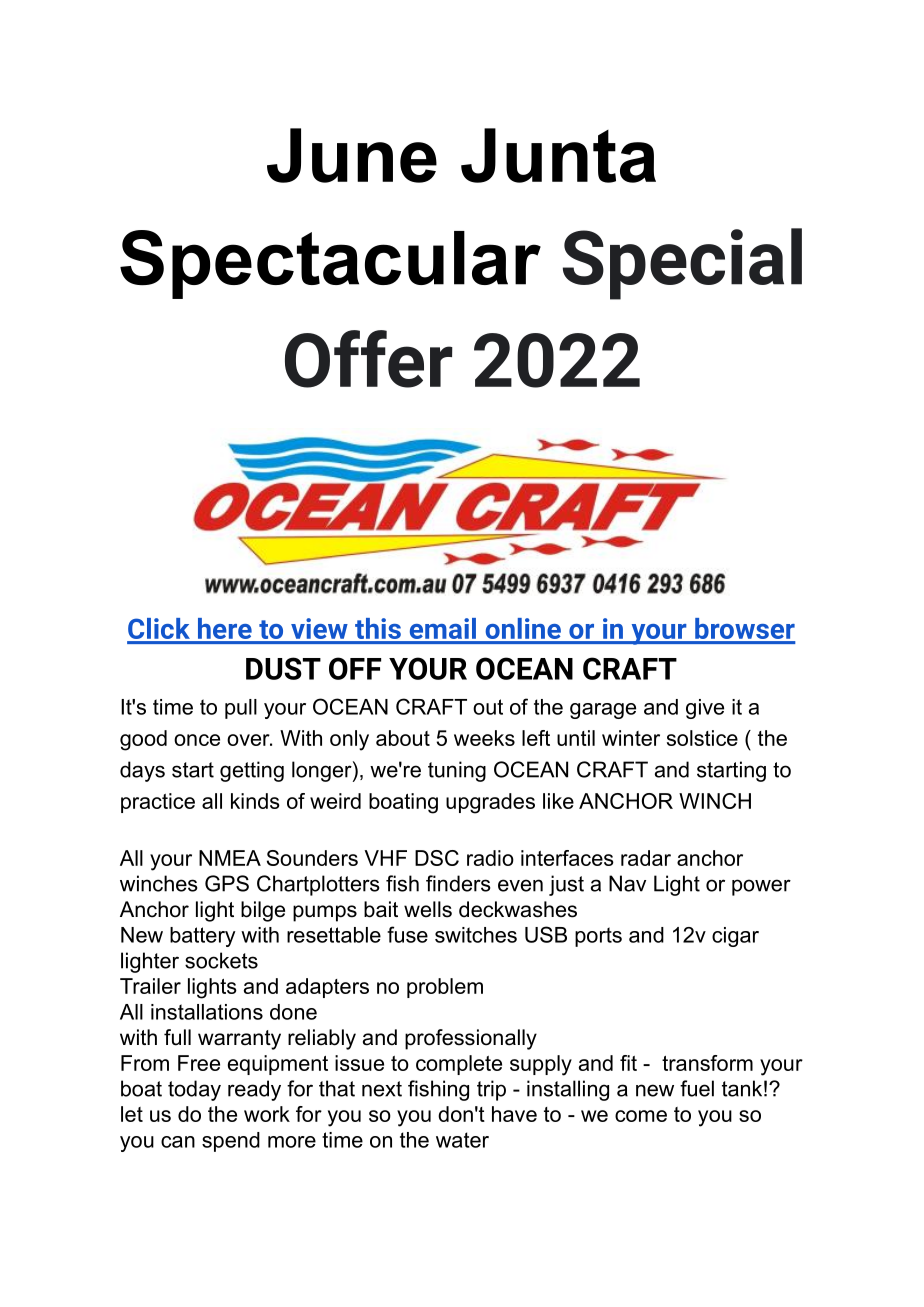 The image size is (924, 1307). What do you see at coordinates (462, 1140) in the document?
I see `water` at bounding box center [462, 1140].
